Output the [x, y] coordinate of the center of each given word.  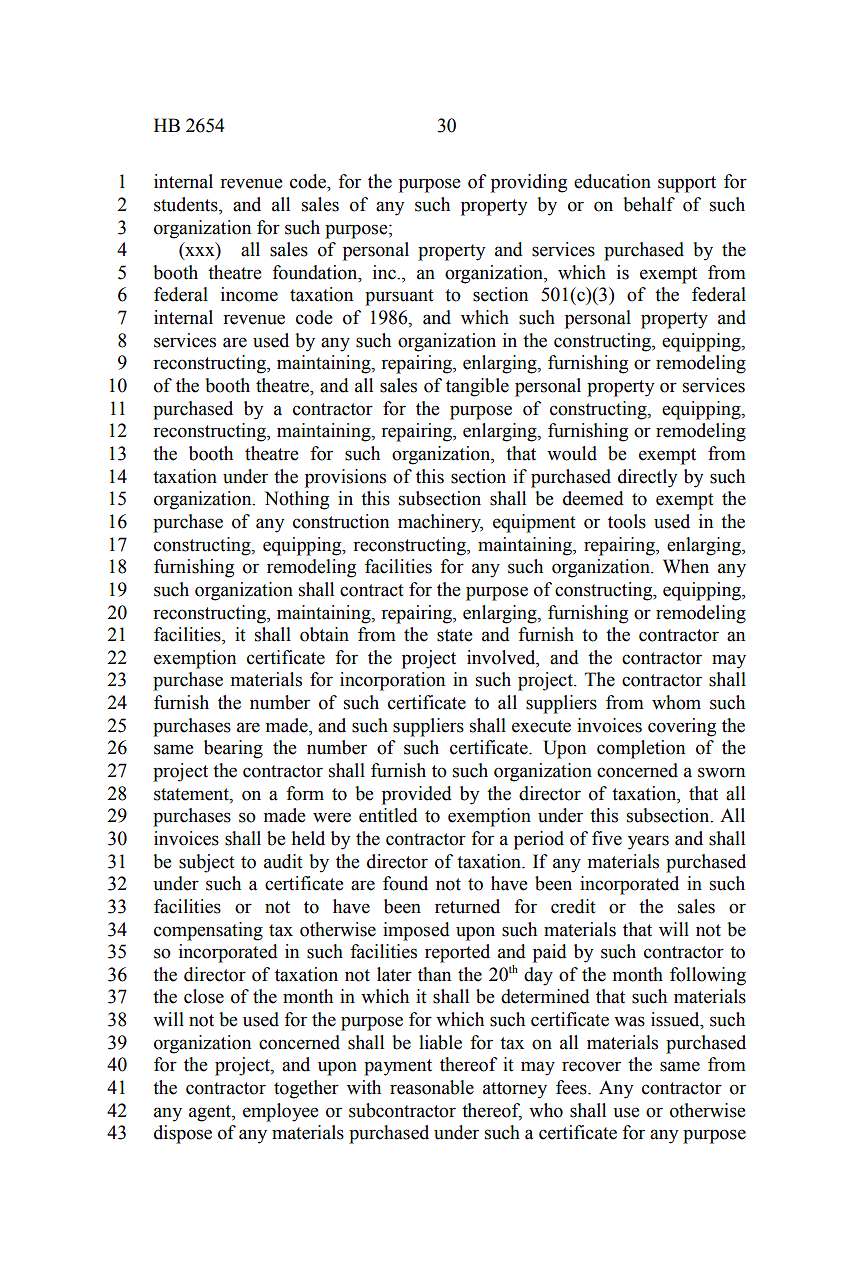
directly [647, 478]
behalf [649, 204]
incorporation [392, 681]
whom [676, 702]
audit [283, 861]
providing [529, 183]
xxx [200, 253]
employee [281, 1112]
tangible [477, 387]
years [648, 842]
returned [467, 906]
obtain [324, 634]
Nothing [297, 500]
